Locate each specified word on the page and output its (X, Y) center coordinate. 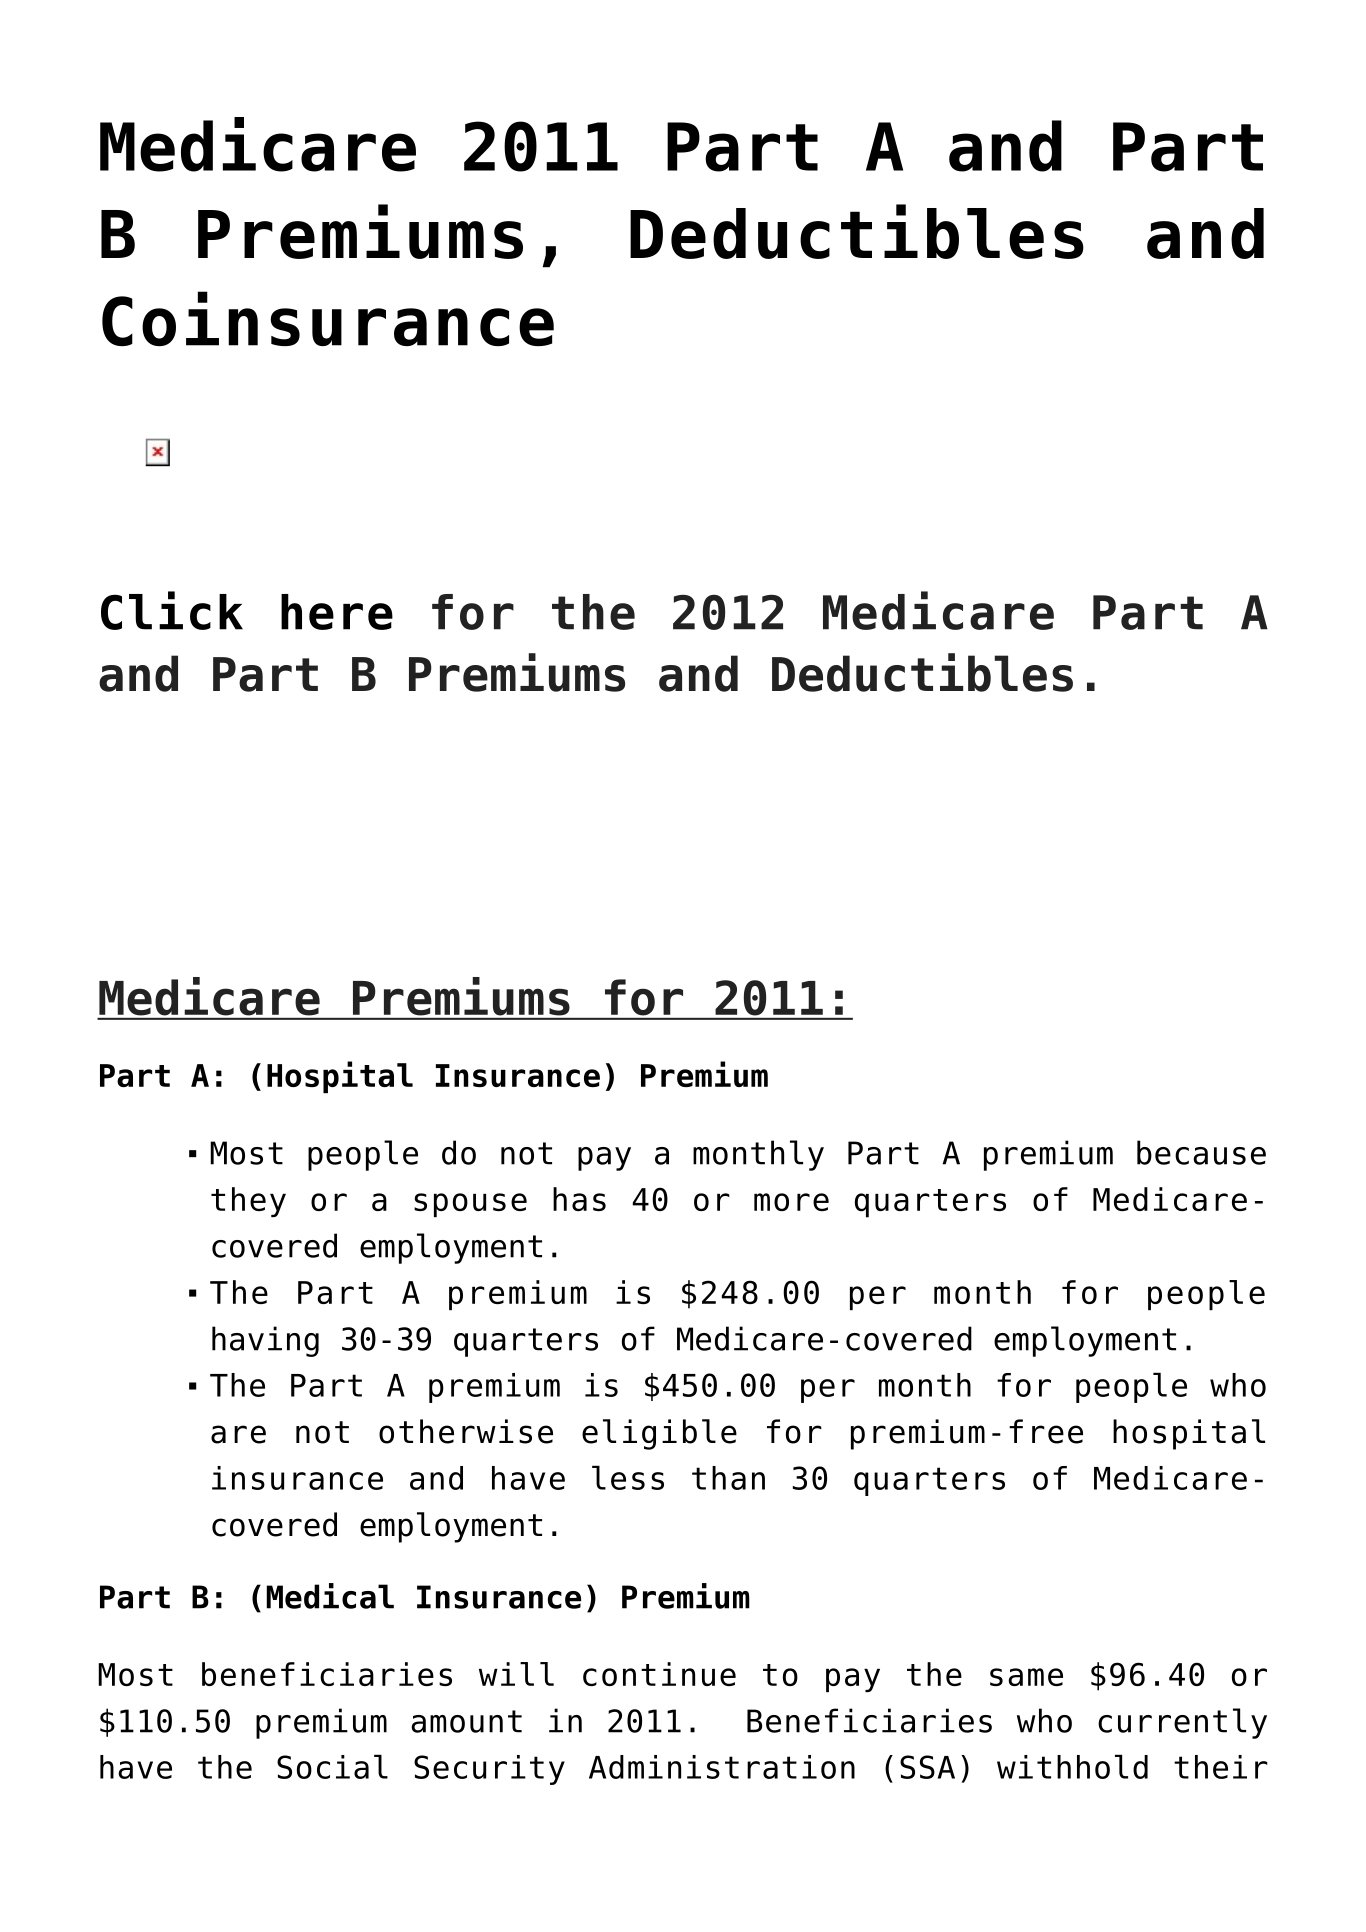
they (248, 1202)
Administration (722, 1767)
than (728, 1478)
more (791, 1202)
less (628, 1477)
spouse (470, 1205)
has (579, 1199)
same (1026, 1677)
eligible (659, 1434)
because (1201, 1152)
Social (332, 1766)
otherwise (466, 1431)
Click (172, 610)
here (337, 612)
